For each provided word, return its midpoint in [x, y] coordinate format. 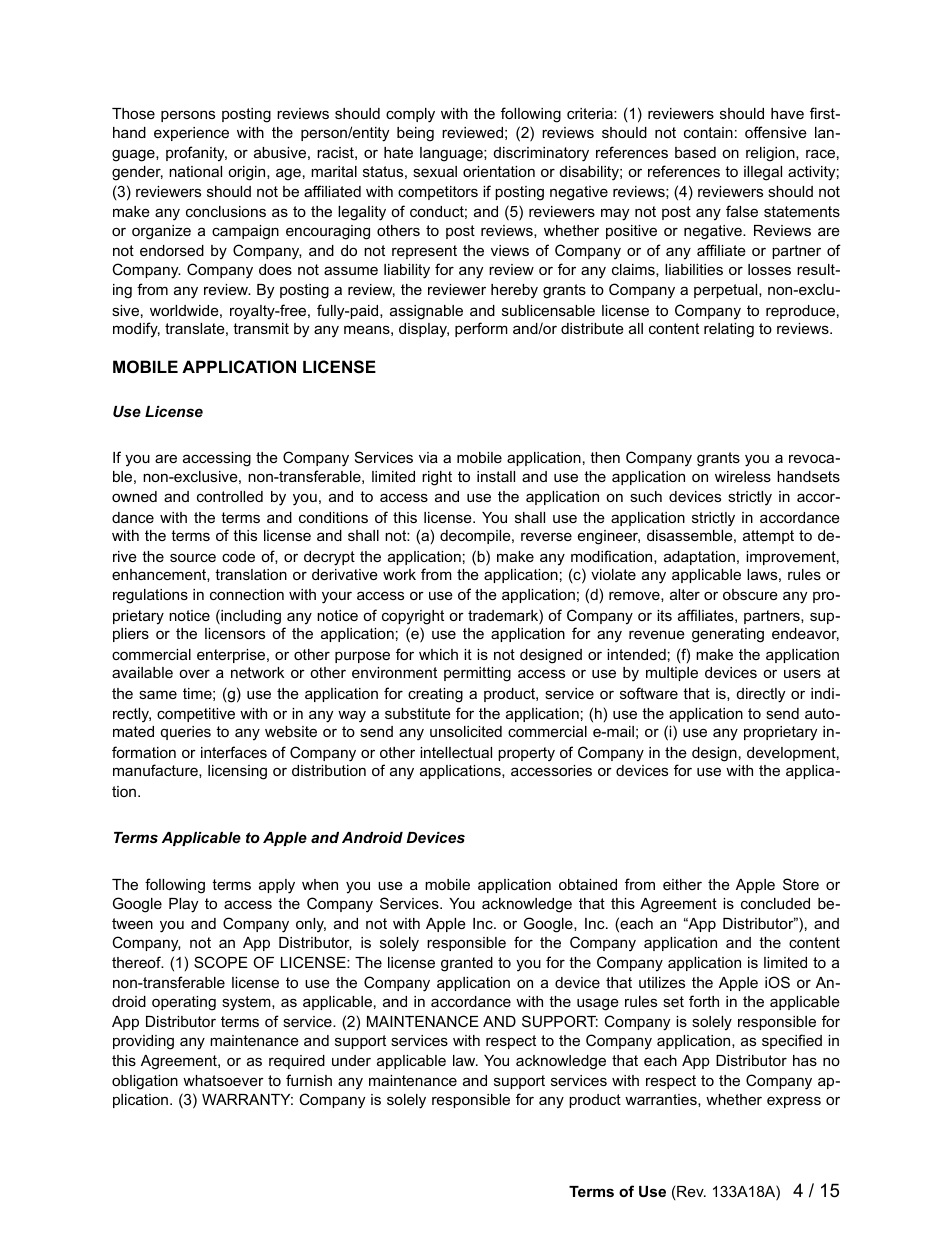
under [351, 1060]
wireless [743, 476]
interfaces [234, 752]
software [649, 693]
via [428, 457]
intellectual [456, 752]
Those [133, 113]
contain [708, 132]
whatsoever [223, 1080]
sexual [435, 171]
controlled [230, 496]
